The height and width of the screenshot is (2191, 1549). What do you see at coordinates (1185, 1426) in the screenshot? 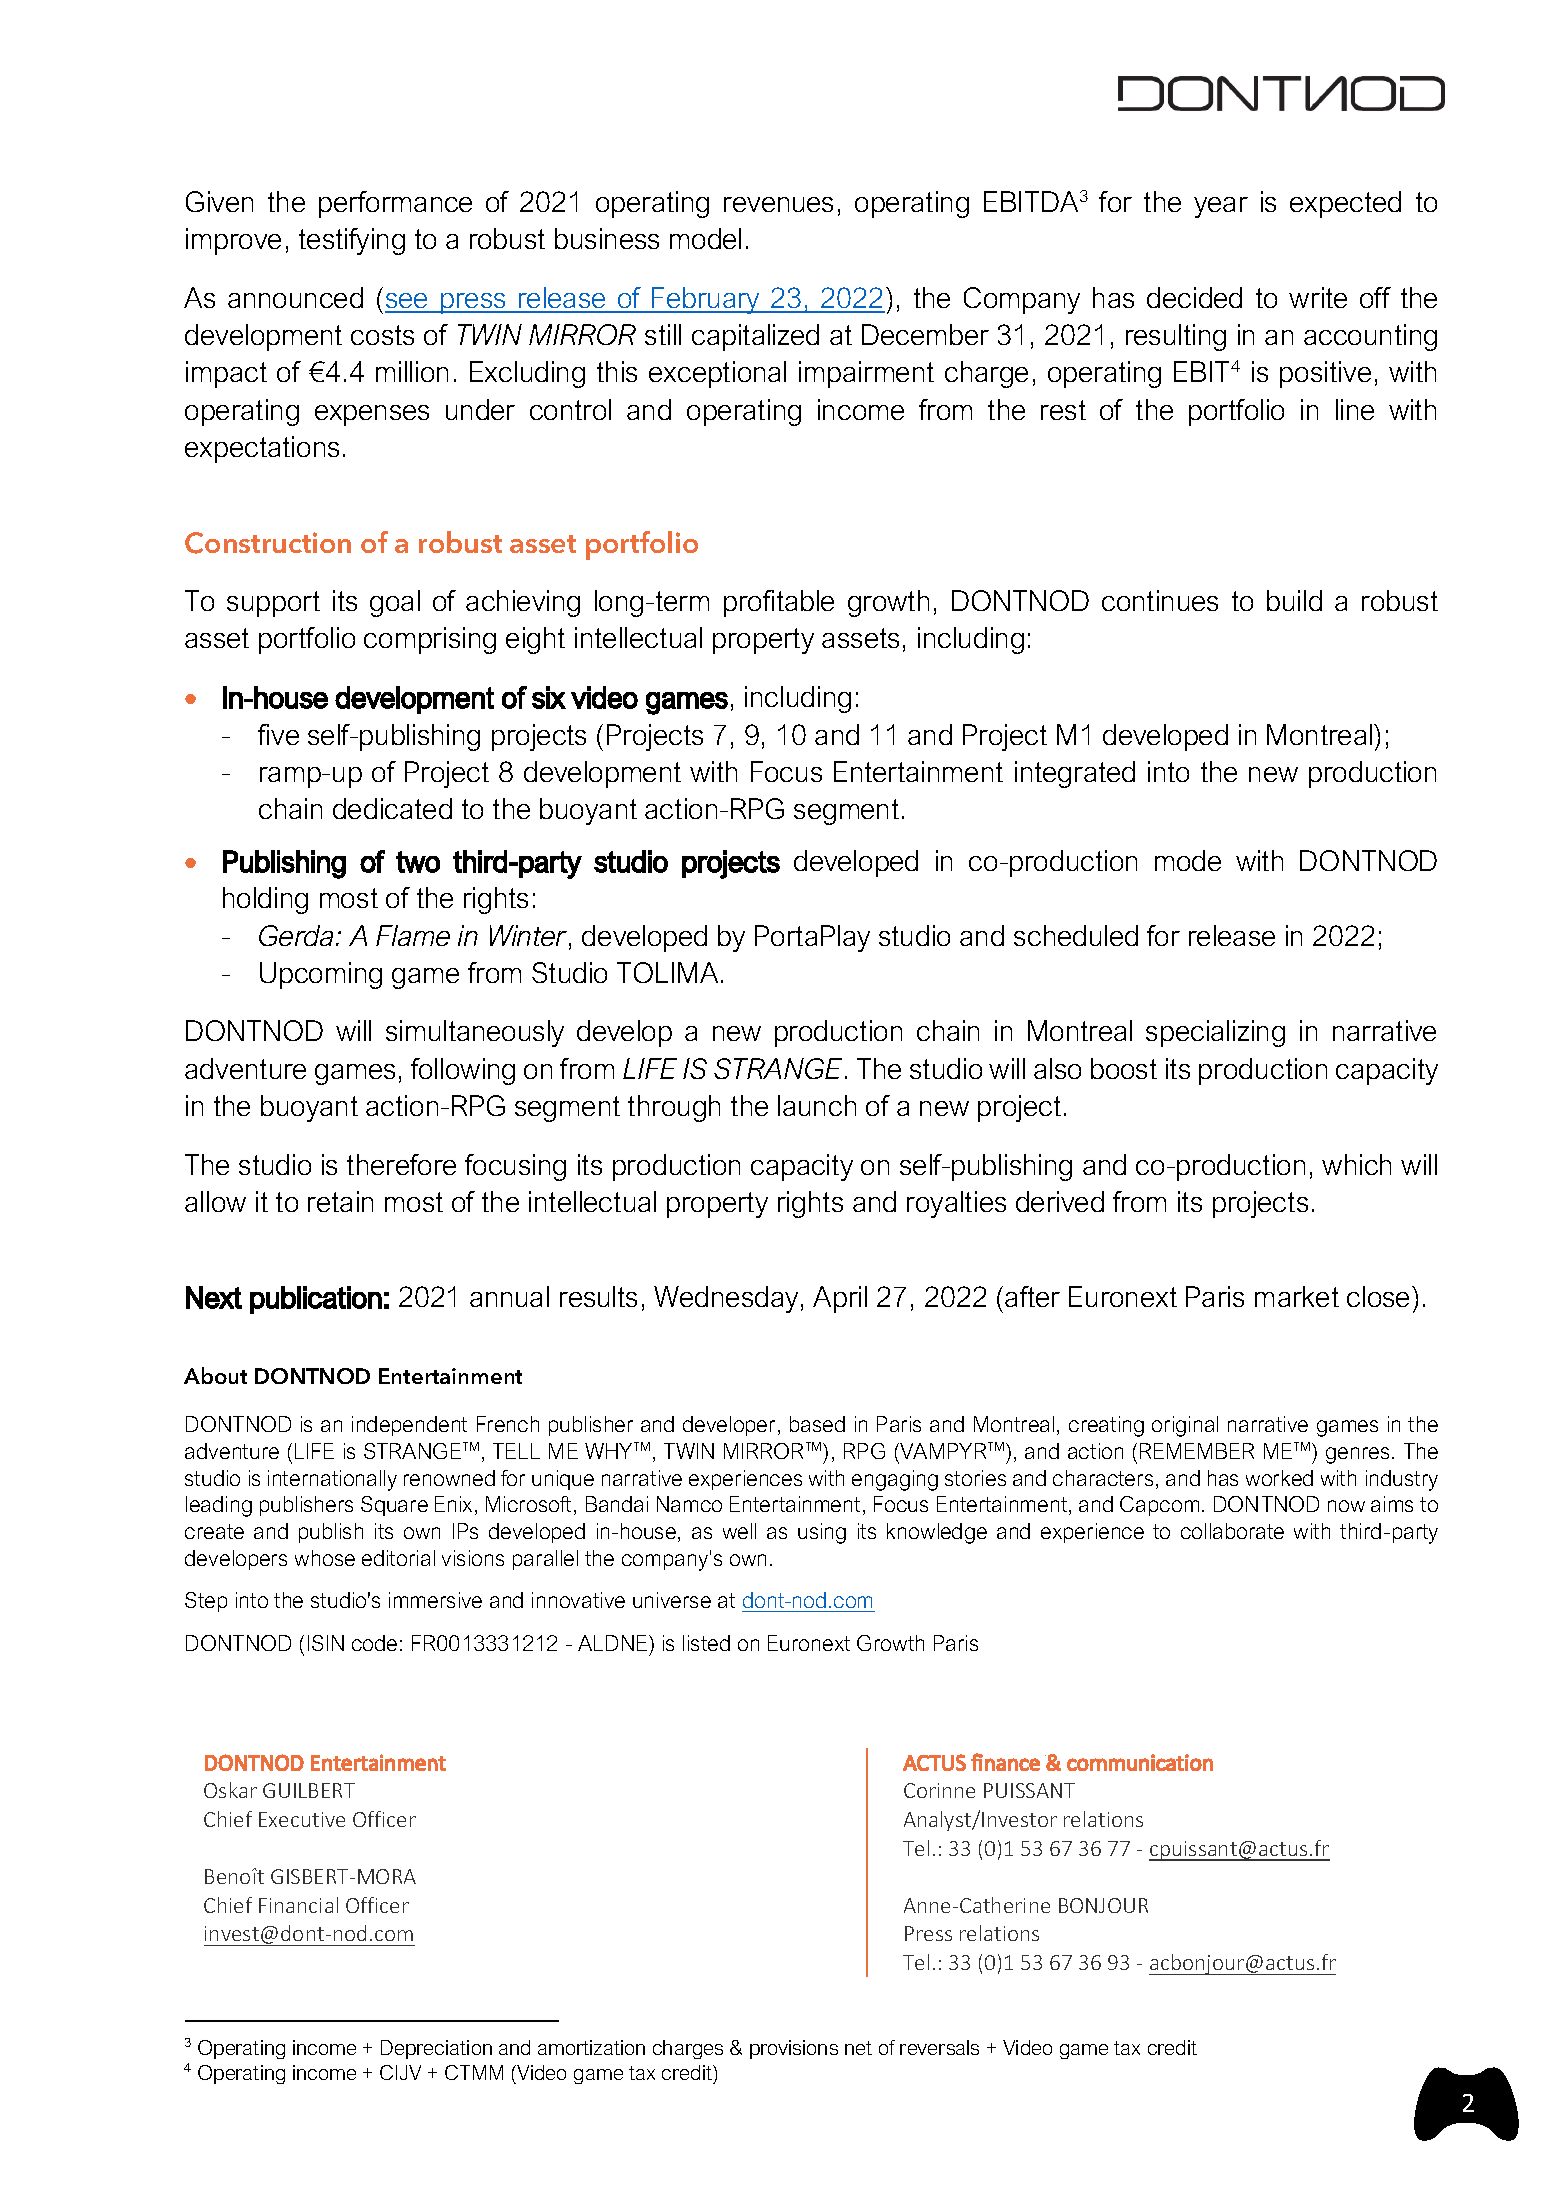
I see `original` at bounding box center [1185, 1426].
